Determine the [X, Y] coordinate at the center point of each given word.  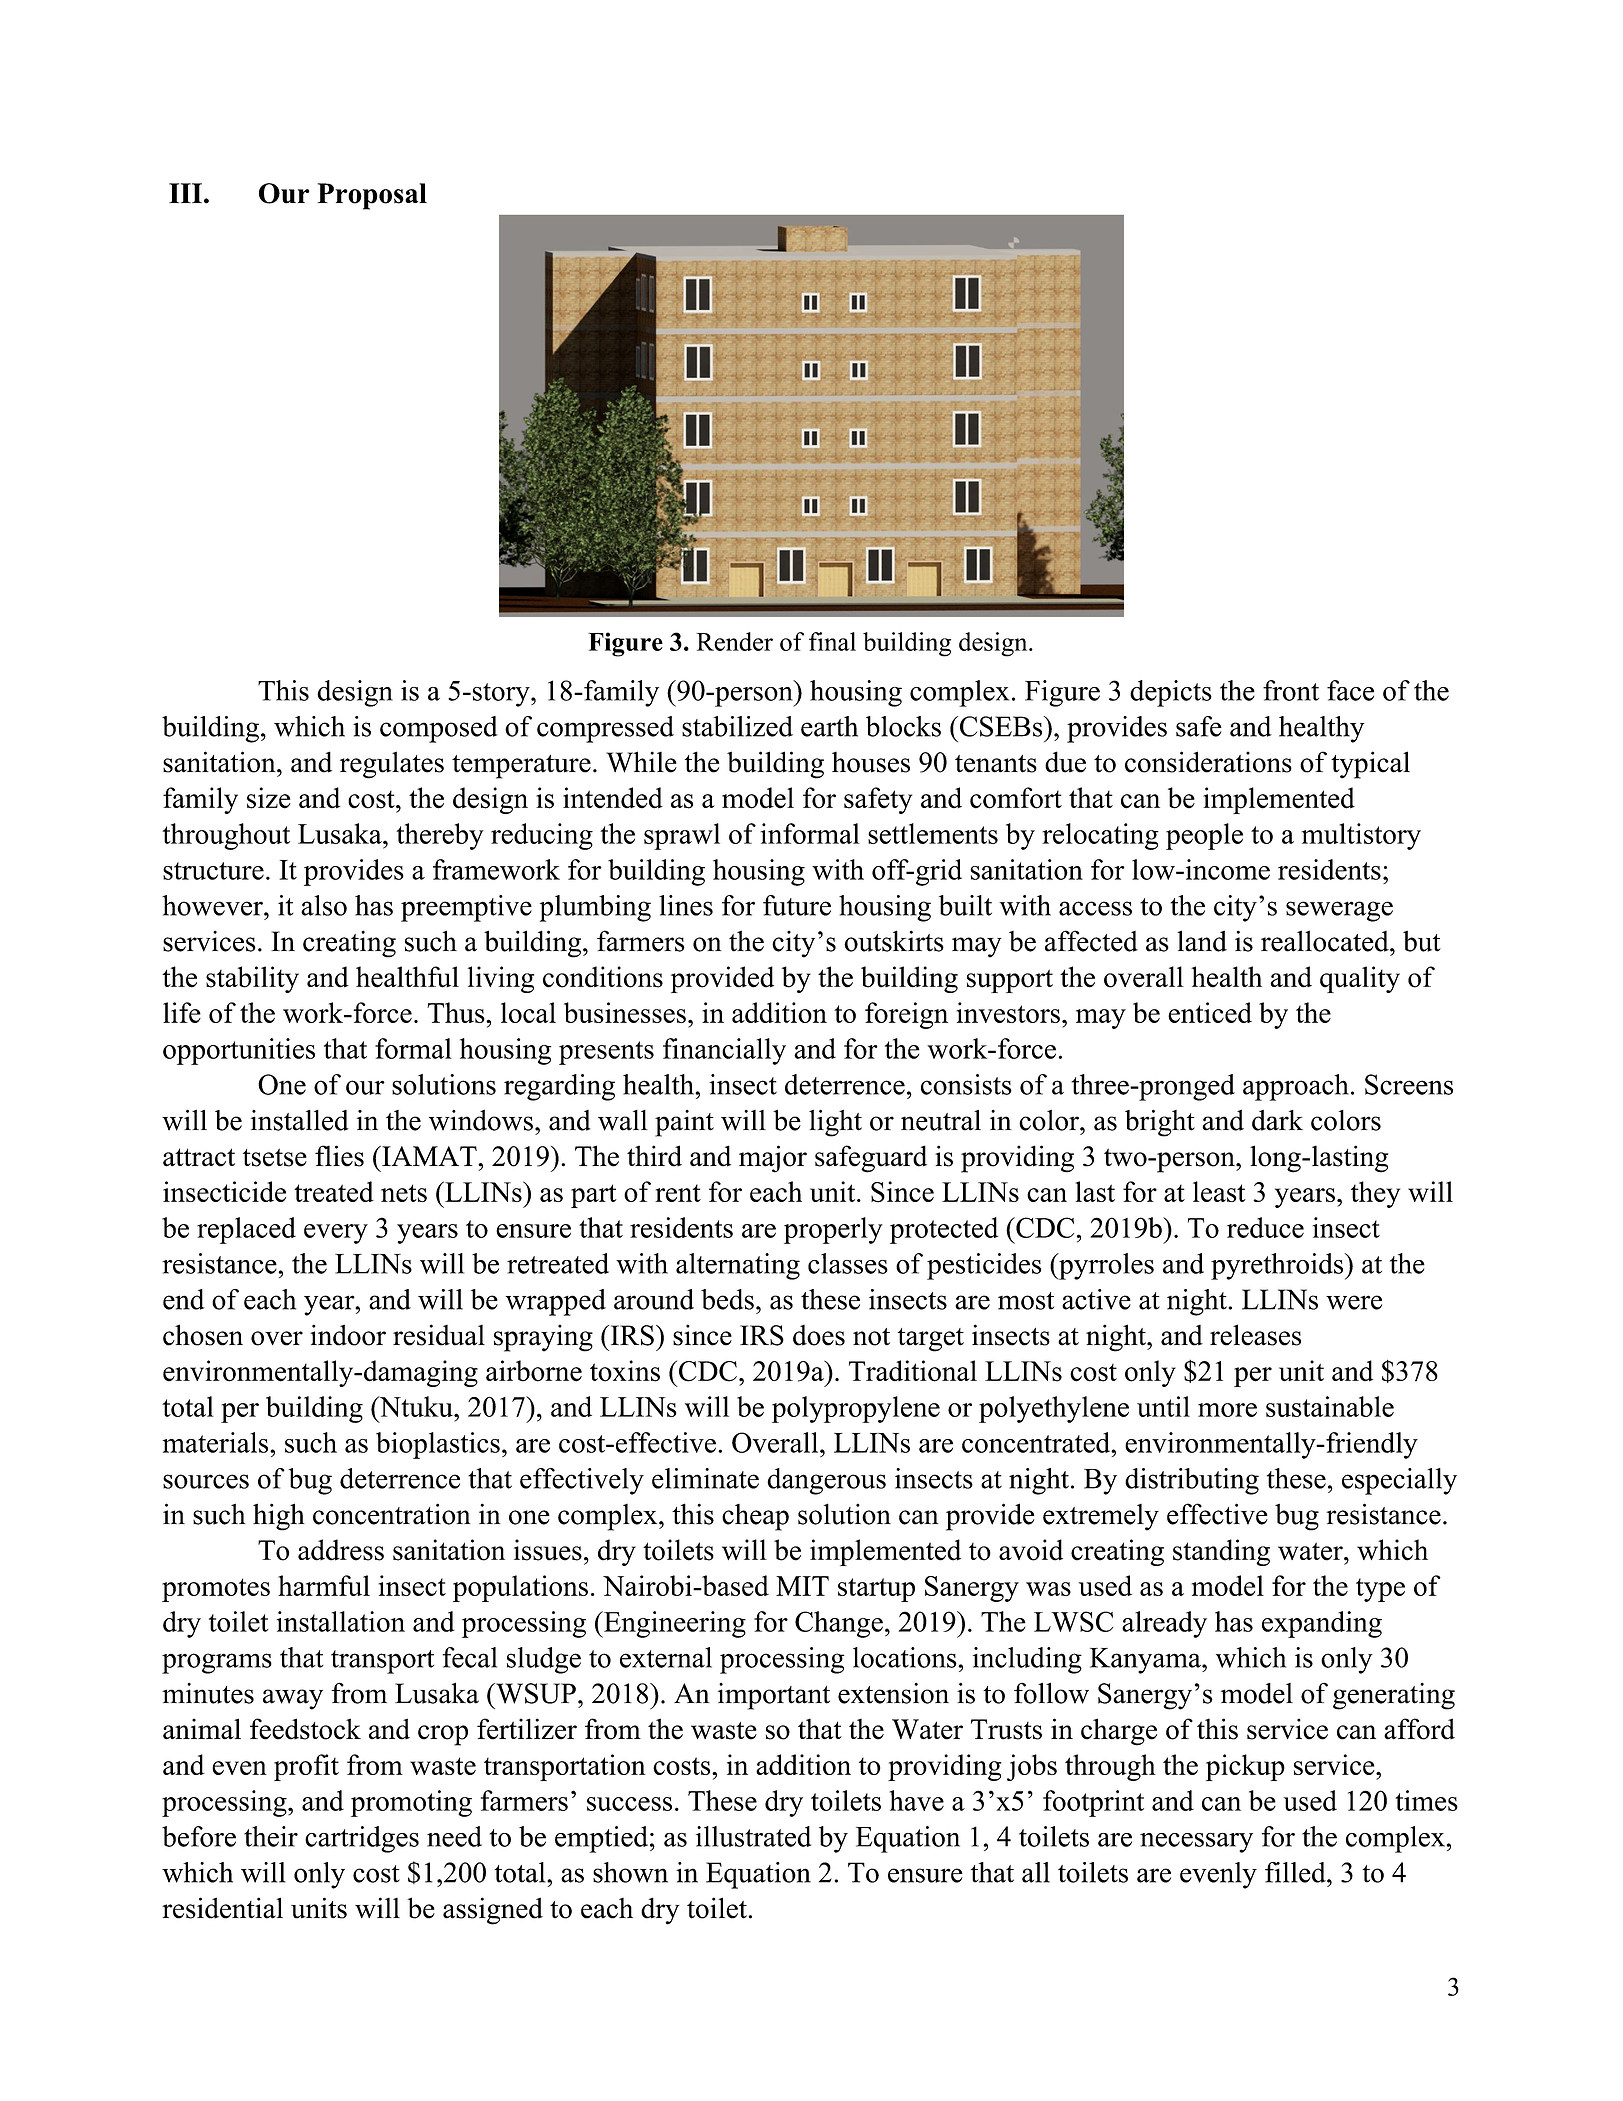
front [1291, 690]
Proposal [372, 196]
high [279, 1517]
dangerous [826, 1481]
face [1350, 690]
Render [734, 641]
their [271, 1836]
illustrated [753, 1836]
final [832, 641]
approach [1296, 1087]
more [1227, 1410]
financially [724, 1051]
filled [1296, 1872]
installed [300, 1120]
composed [439, 729]
